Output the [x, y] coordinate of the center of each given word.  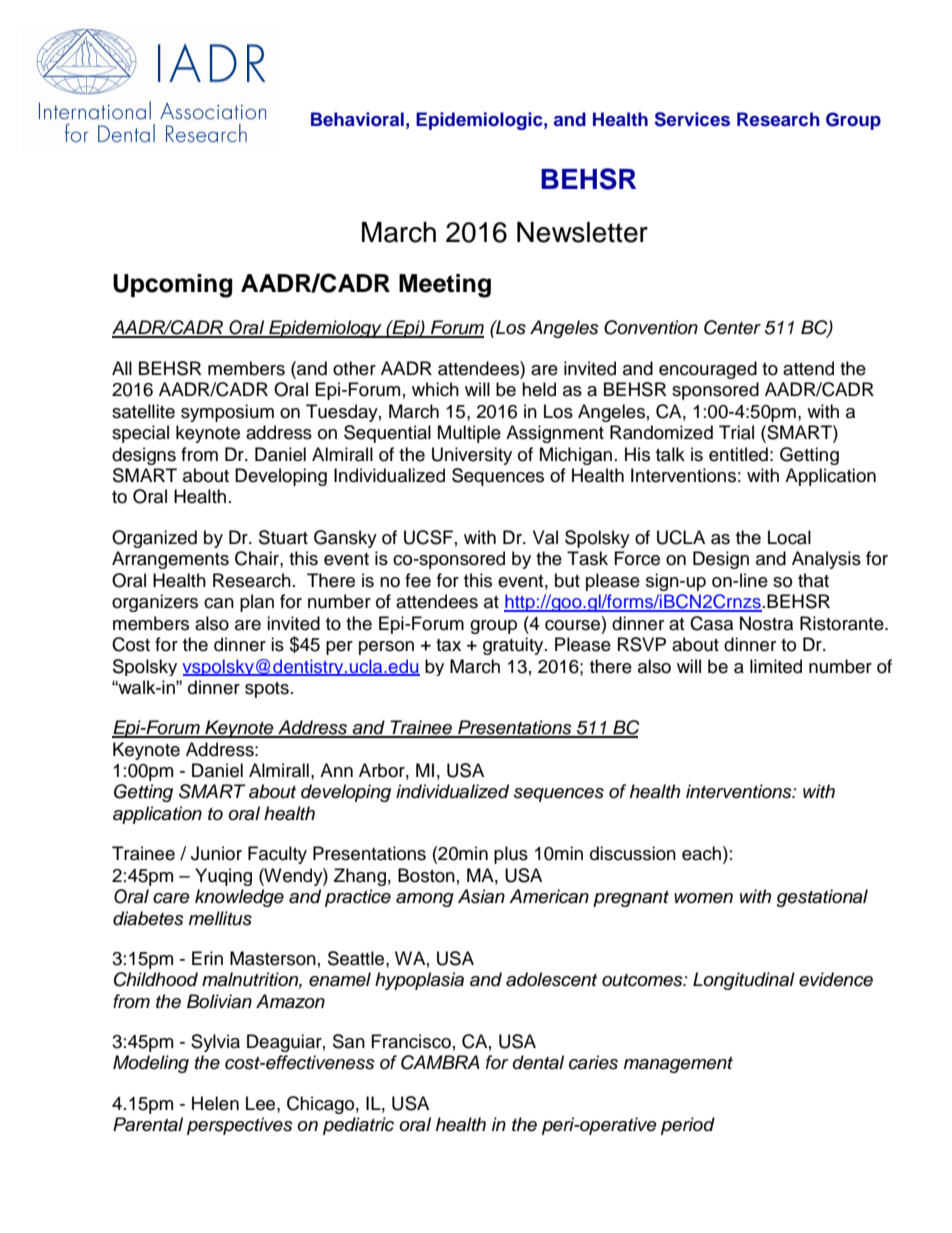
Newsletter [582, 232]
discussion [633, 853]
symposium [227, 413]
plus [511, 855]
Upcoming [172, 286]
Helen [215, 1103]
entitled [738, 454]
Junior [216, 853]
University [472, 456]
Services [692, 119]
